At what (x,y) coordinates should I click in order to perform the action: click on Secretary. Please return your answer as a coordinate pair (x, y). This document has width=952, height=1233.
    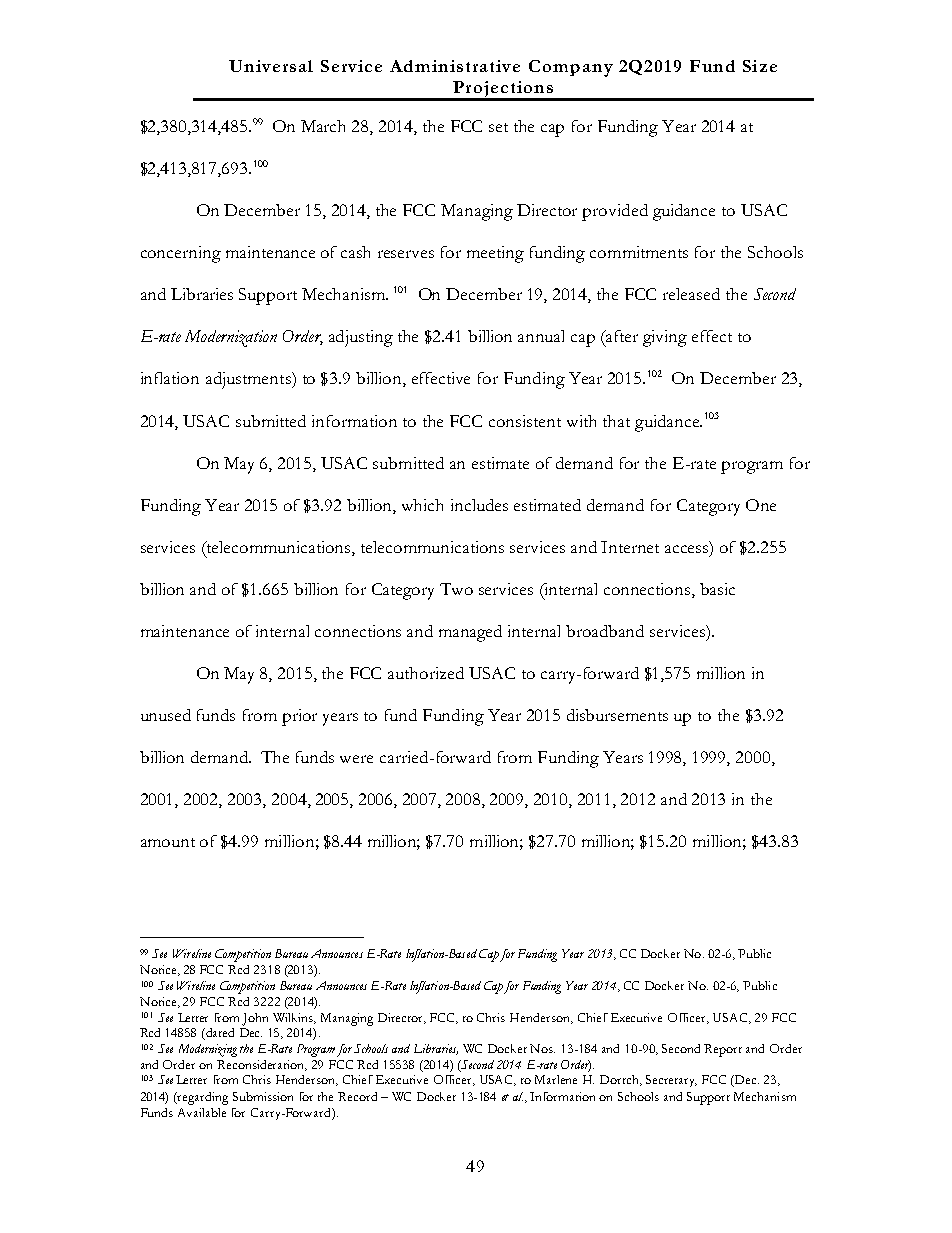
    Looking at the image, I should click on (671, 1081).
